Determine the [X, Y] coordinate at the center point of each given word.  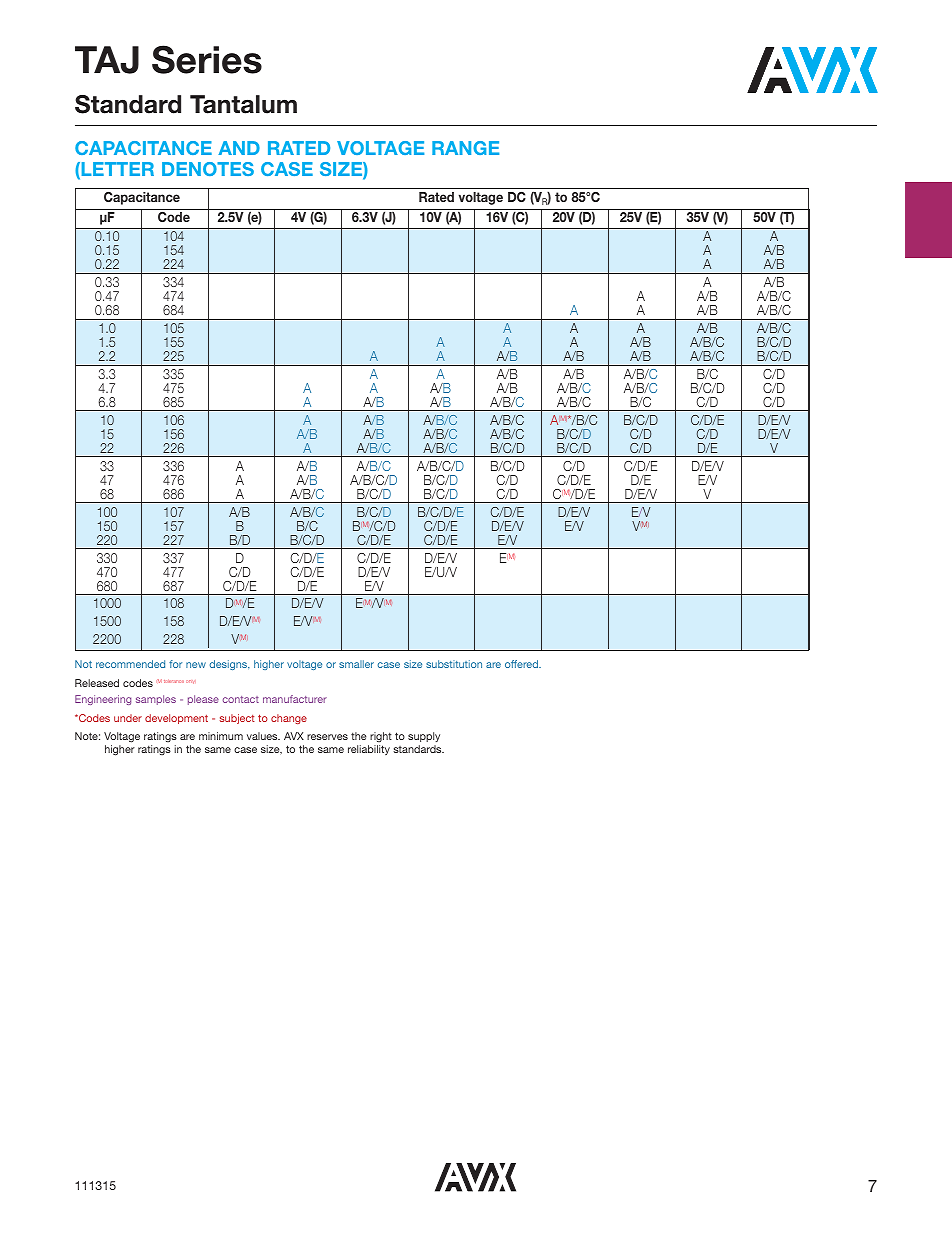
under [128, 718]
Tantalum [243, 104]
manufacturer [295, 699]
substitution [454, 664]
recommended [130, 664]
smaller [356, 664]
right [381, 737]
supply [424, 737]
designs [229, 665]
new [196, 665]
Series [207, 59]
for [175, 664]
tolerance [174, 681]
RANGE [465, 148]
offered [522, 664]
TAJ [107, 60]
